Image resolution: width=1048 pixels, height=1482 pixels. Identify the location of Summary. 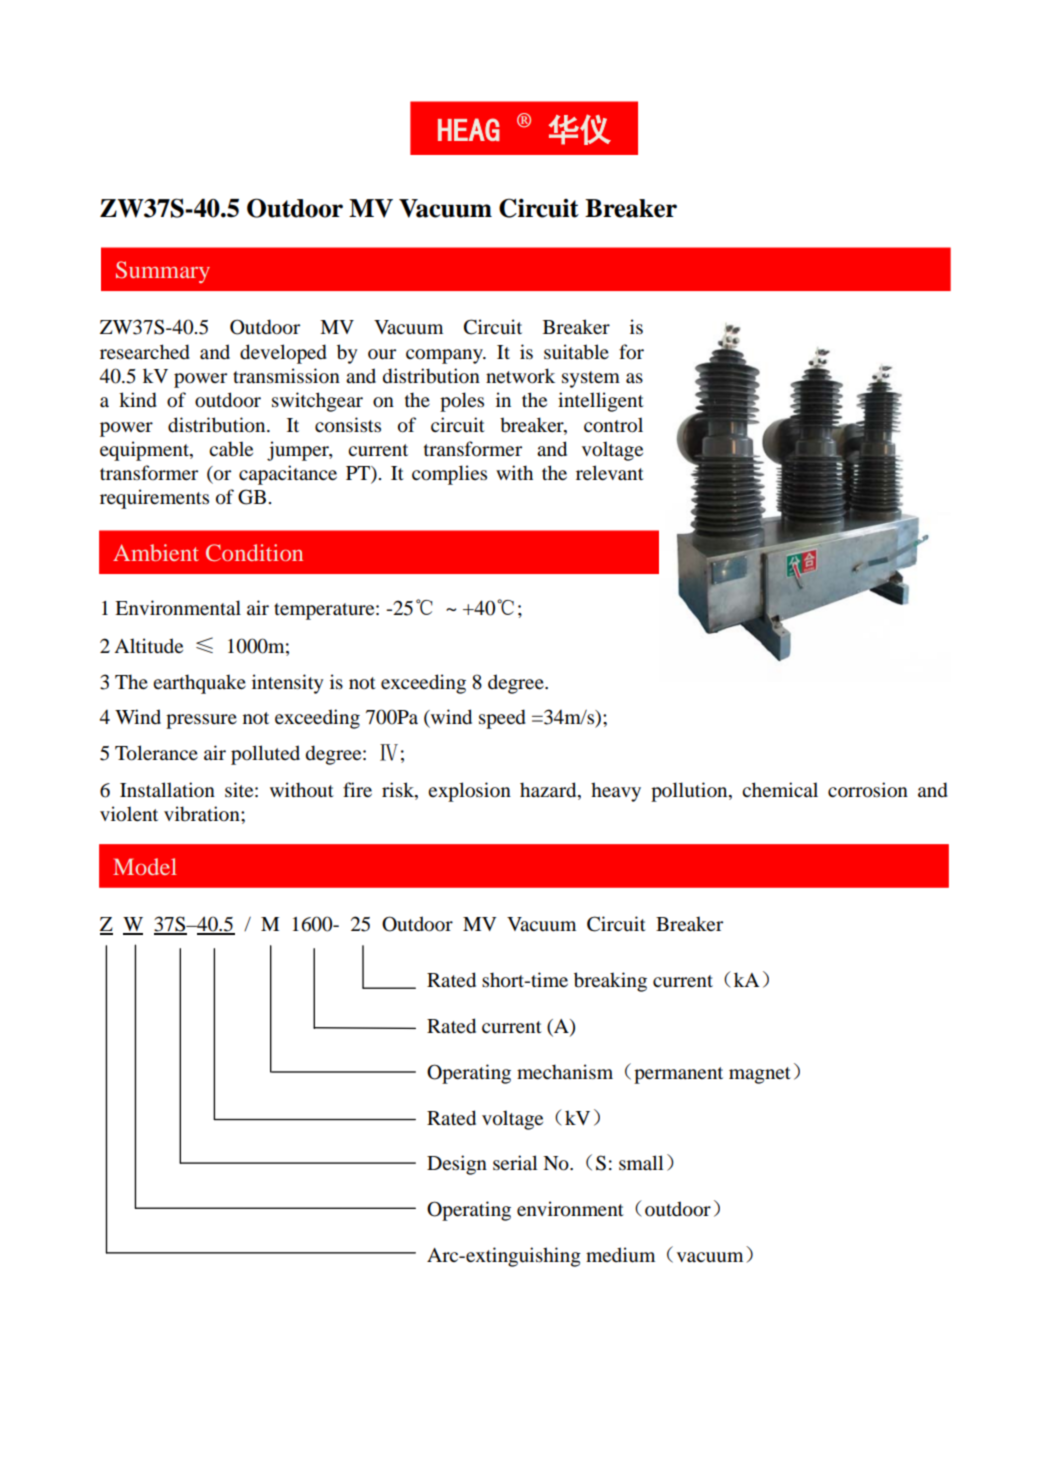
(163, 272).
